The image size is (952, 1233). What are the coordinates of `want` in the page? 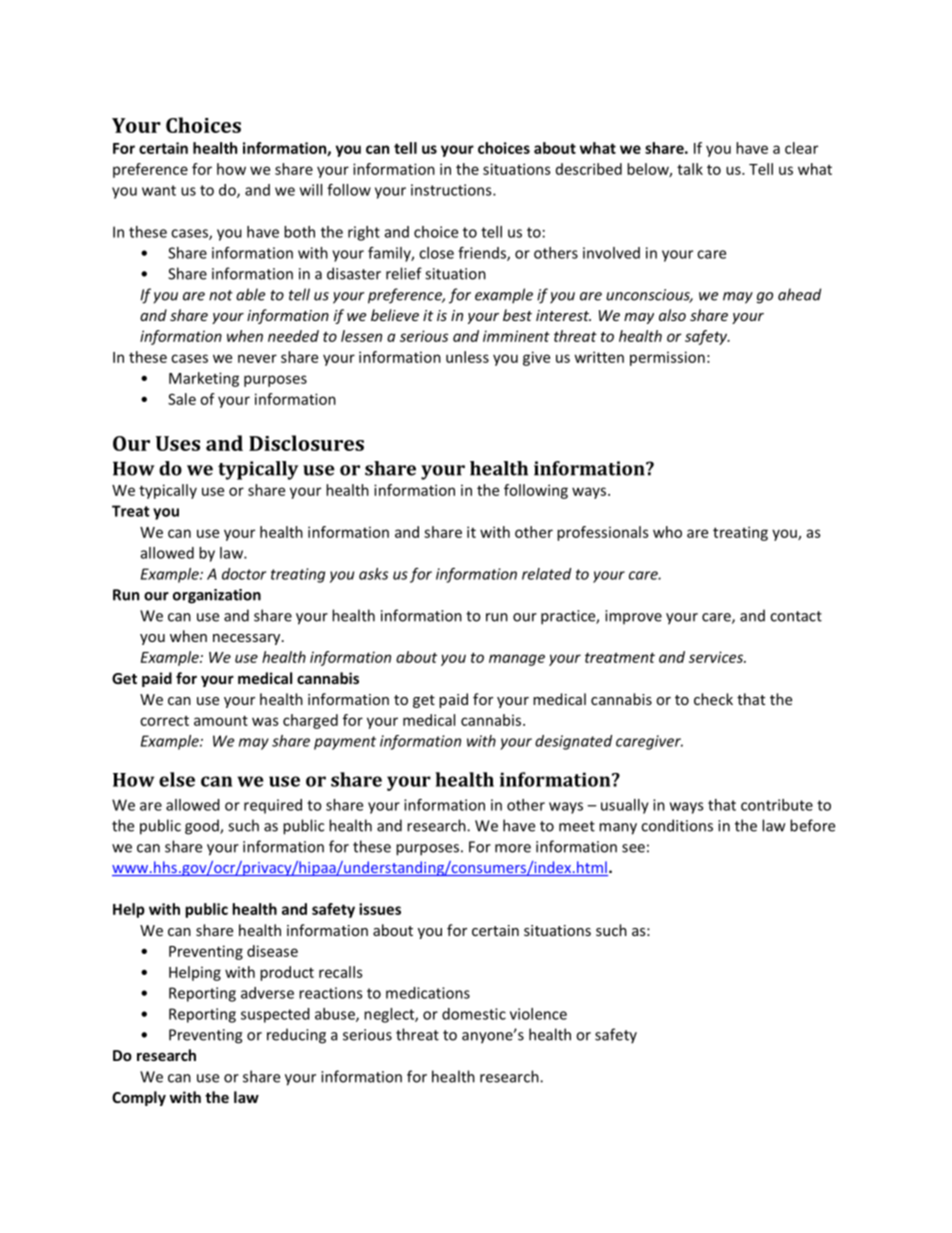 It's located at (159, 190).
